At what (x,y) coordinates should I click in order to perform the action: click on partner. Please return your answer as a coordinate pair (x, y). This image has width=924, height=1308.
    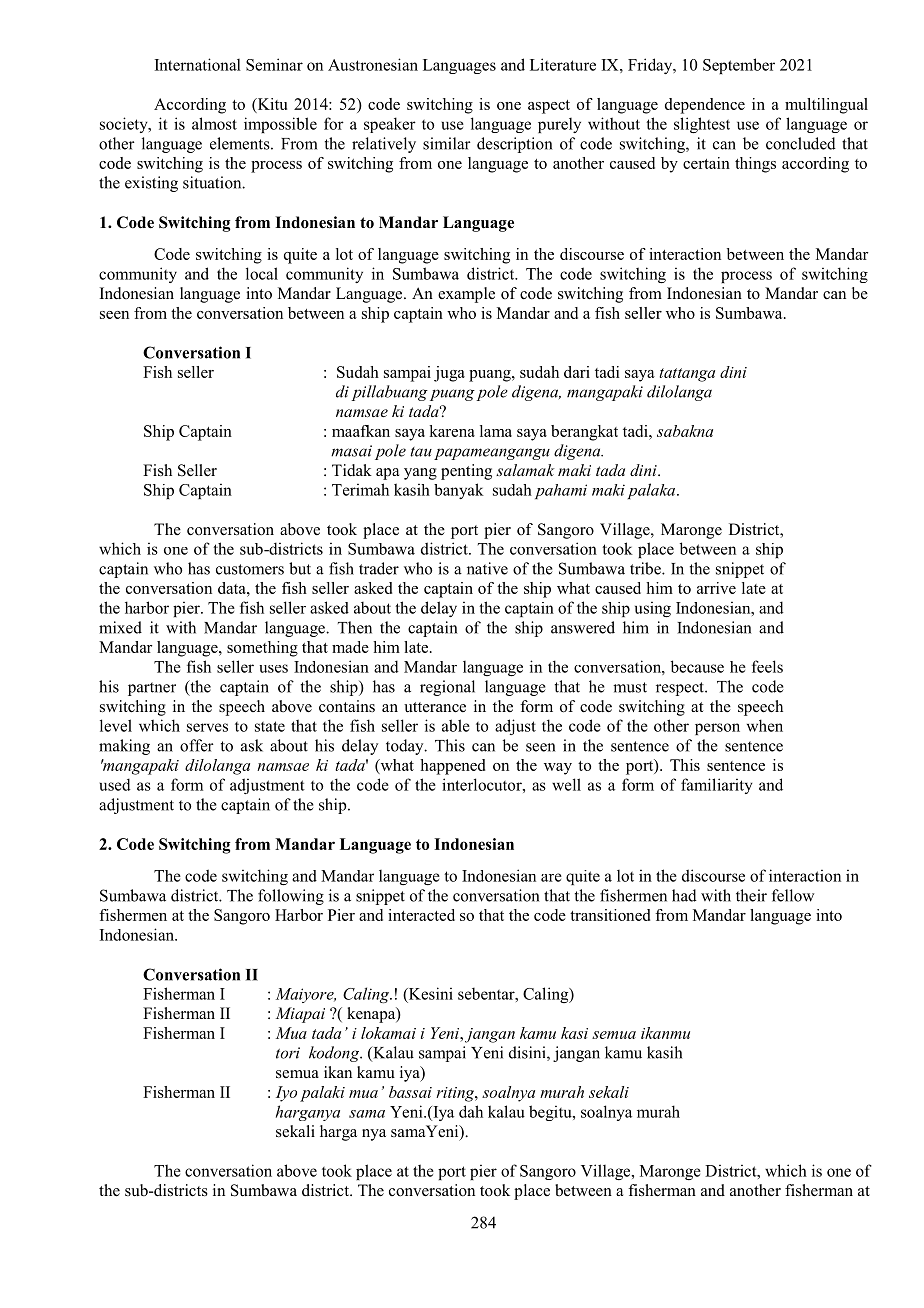
    Looking at the image, I should click on (152, 689).
